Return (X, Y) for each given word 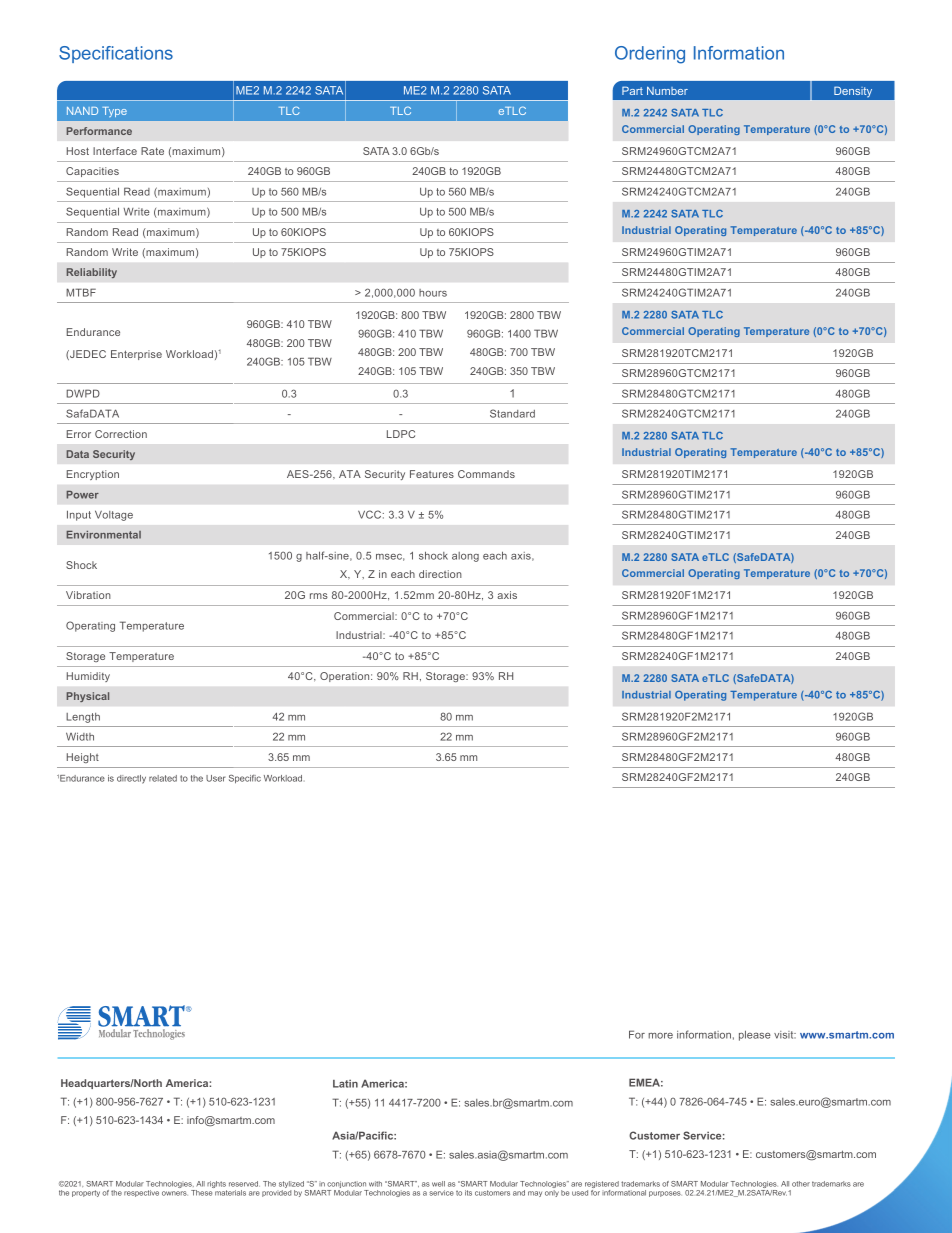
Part (632, 90)
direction (440, 574)
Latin (345, 1083)
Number (667, 90)
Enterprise (136, 355)
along (465, 557)
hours (433, 293)
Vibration (88, 595)
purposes (665, 1194)
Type (114, 112)
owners (175, 1193)
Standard (512, 413)
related (163, 778)
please (755, 1035)
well (438, 1184)
